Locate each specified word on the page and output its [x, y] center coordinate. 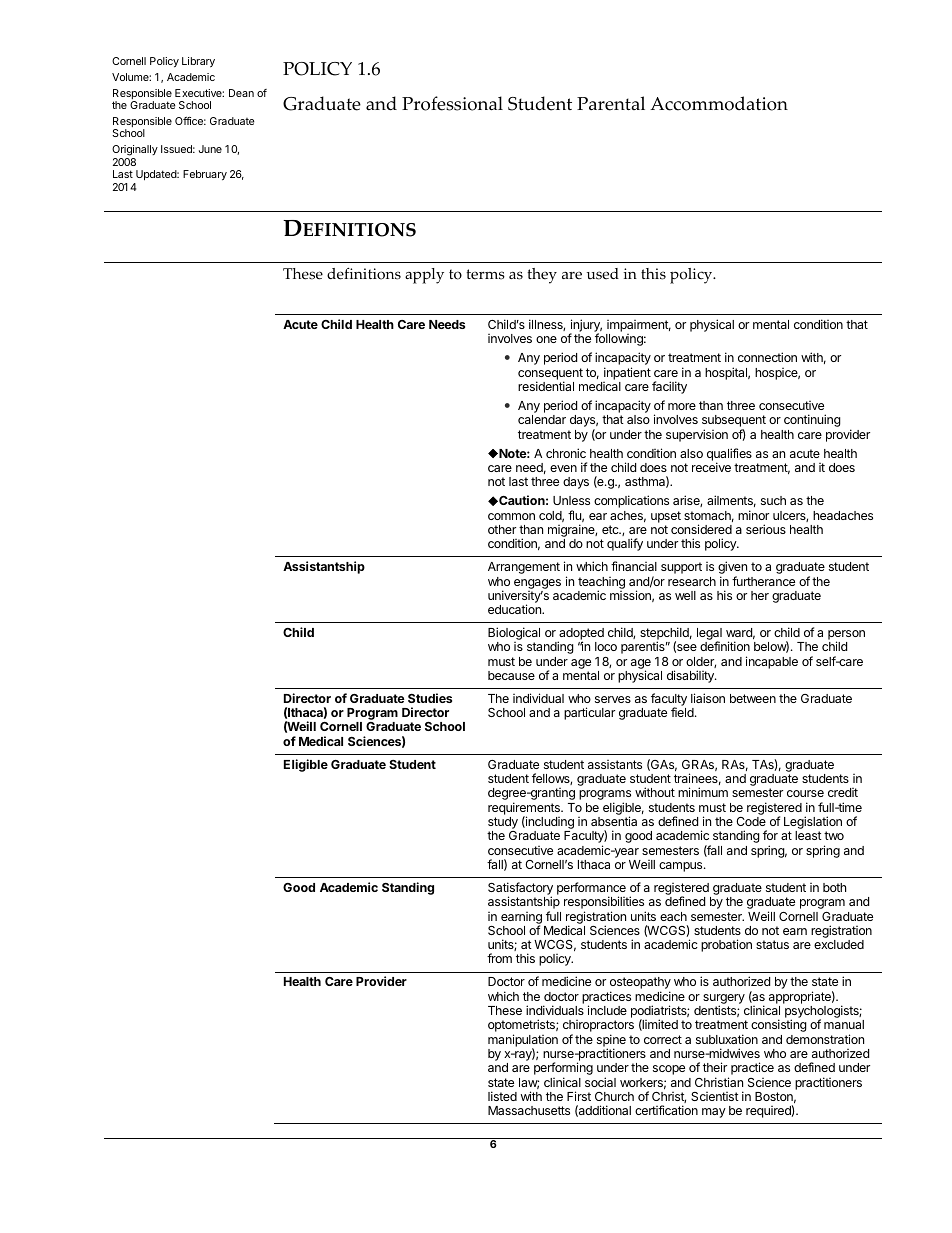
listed [502, 1096]
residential [546, 386]
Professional [452, 103]
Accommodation [719, 103]
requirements [525, 809]
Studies [430, 698]
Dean [241, 93]
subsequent [734, 422]
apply [424, 276]
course [805, 793]
